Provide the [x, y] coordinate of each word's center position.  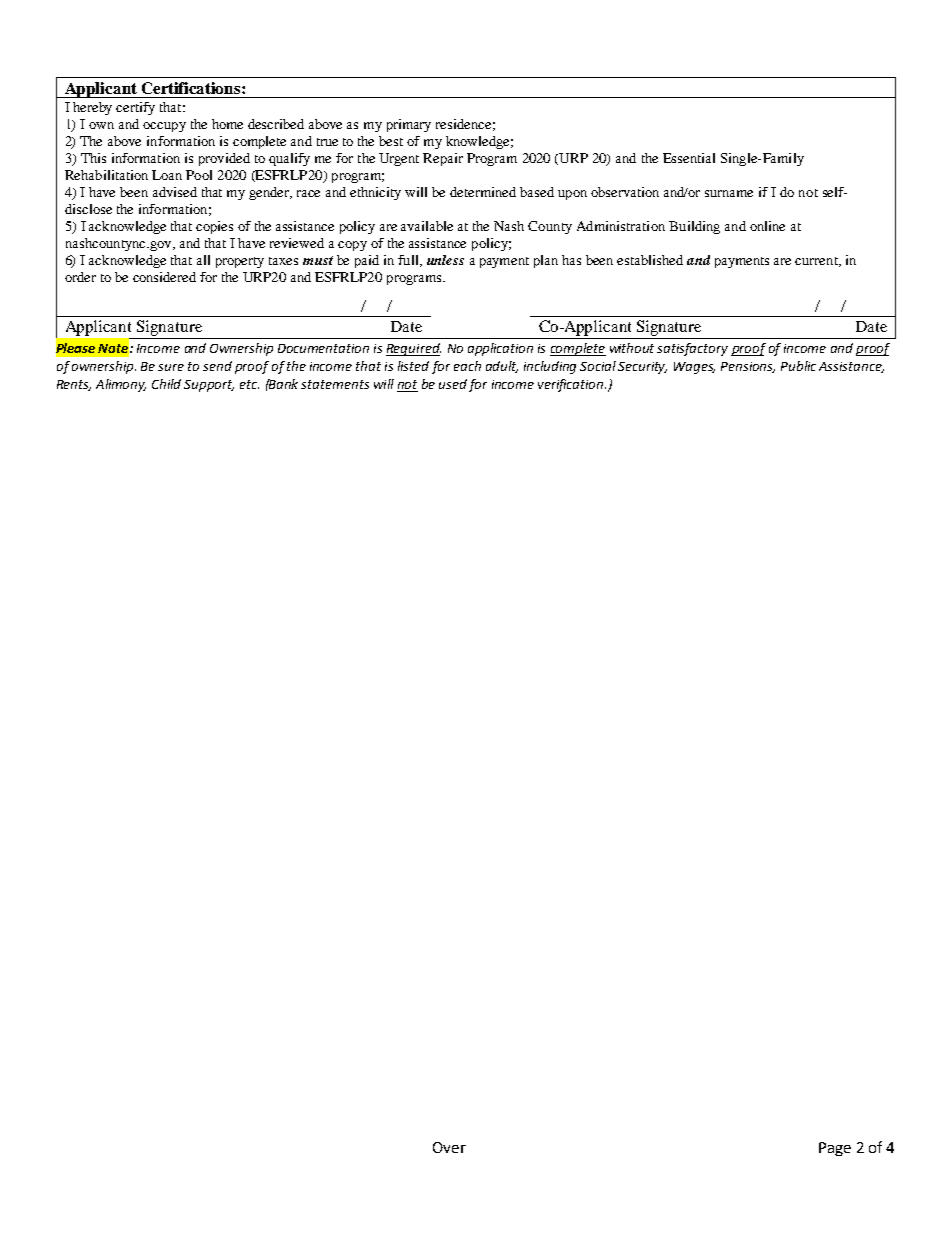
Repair [443, 159]
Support [209, 386]
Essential [689, 158]
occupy [164, 127]
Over [449, 1147]
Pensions [748, 367]
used [453, 384]
